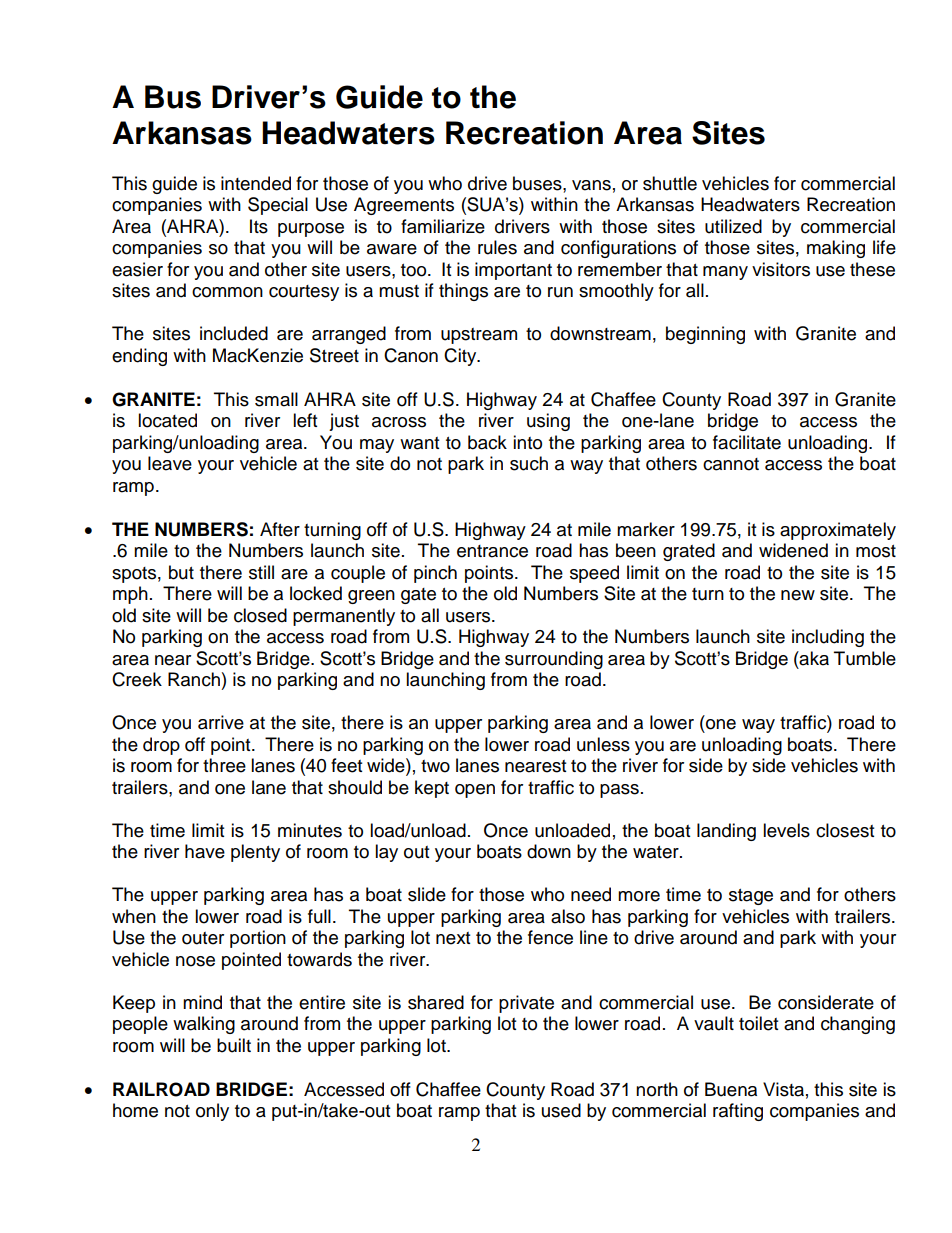 This screenshot has height=1233, width=952. What do you see at coordinates (212, 1112) in the screenshot?
I see `only` at bounding box center [212, 1112].
